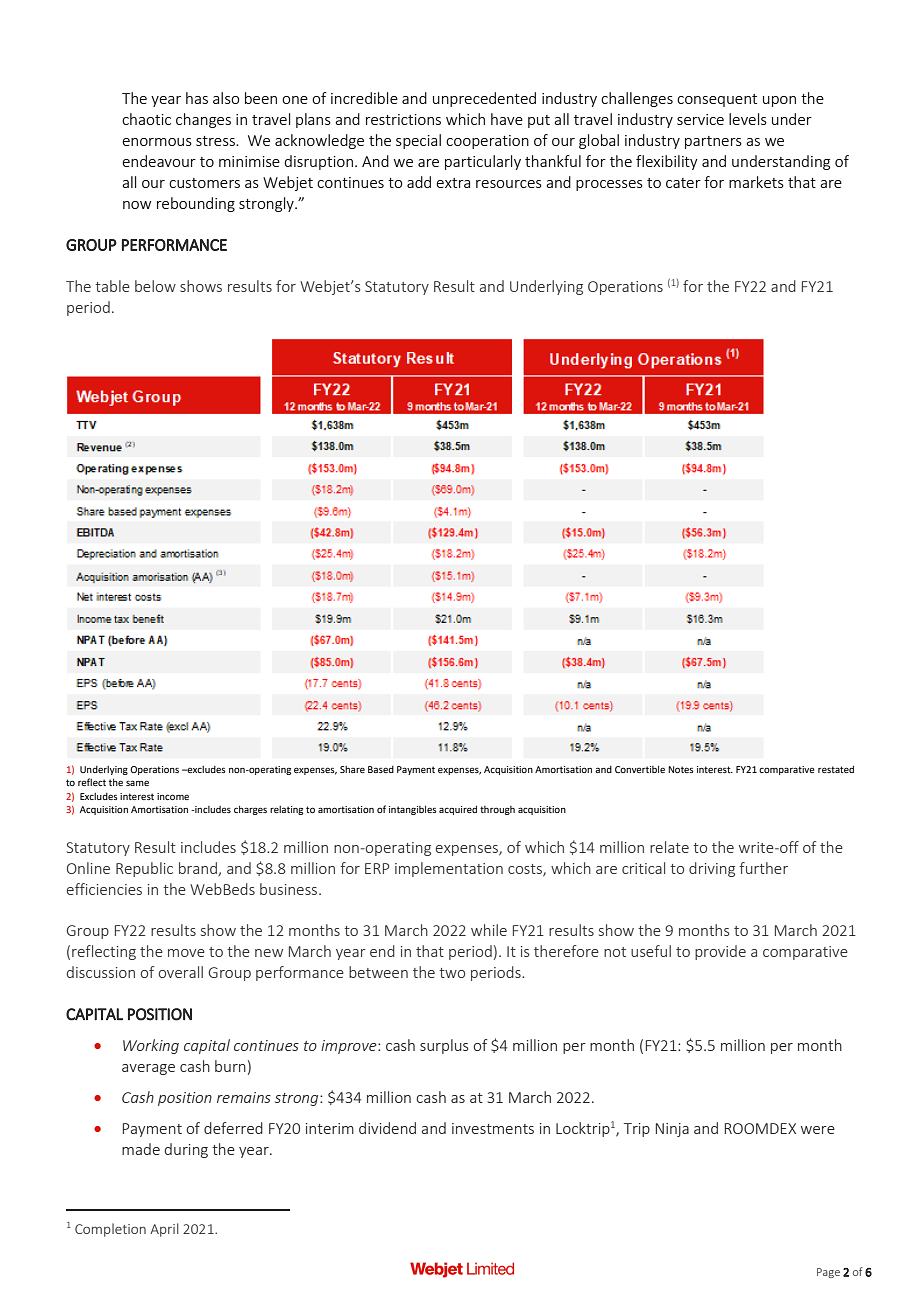 This image has width=924, height=1308. I want to click on below, so click(155, 286).
